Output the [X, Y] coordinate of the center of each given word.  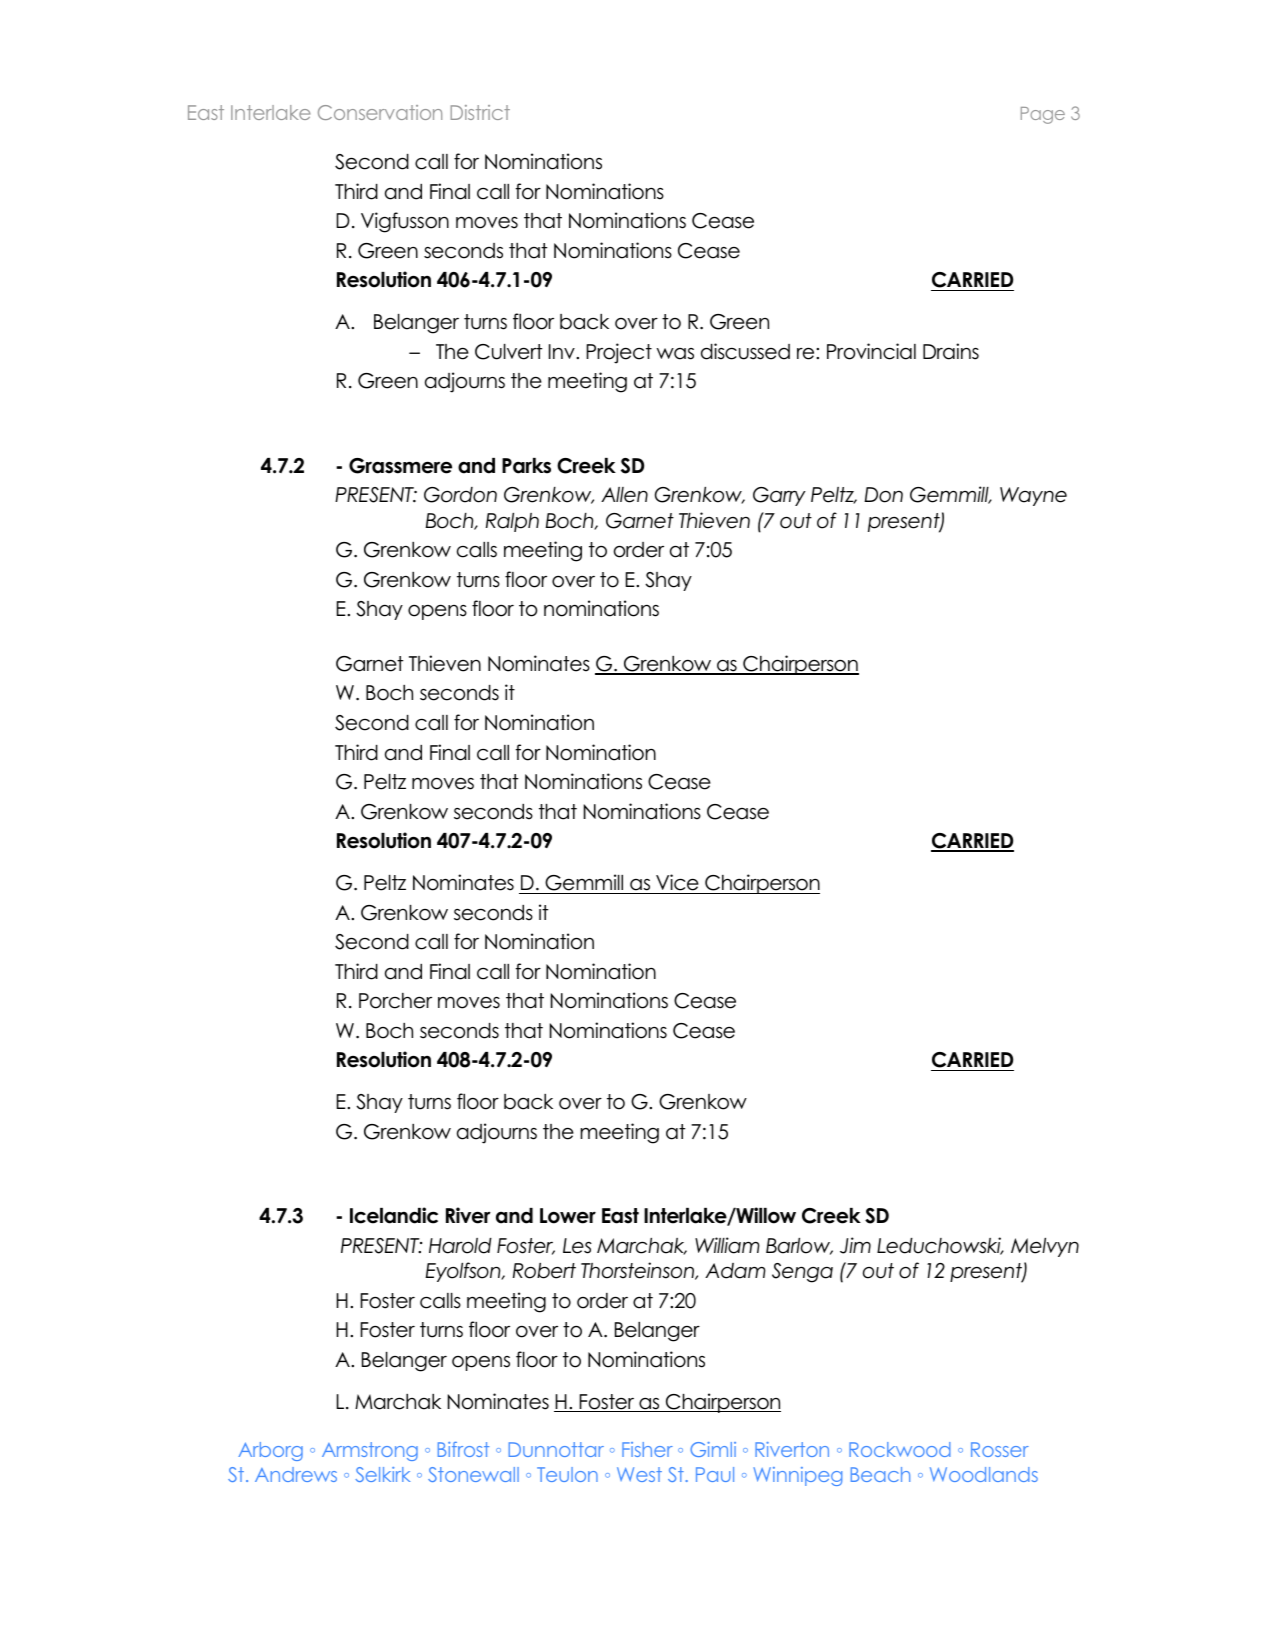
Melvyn [1045, 1247]
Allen [624, 495]
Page [1043, 115]
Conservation [380, 112]
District [480, 112]
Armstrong [370, 1451]
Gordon [460, 495]
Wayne [1033, 496]
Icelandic [394, 1215]
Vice [677, 882]
